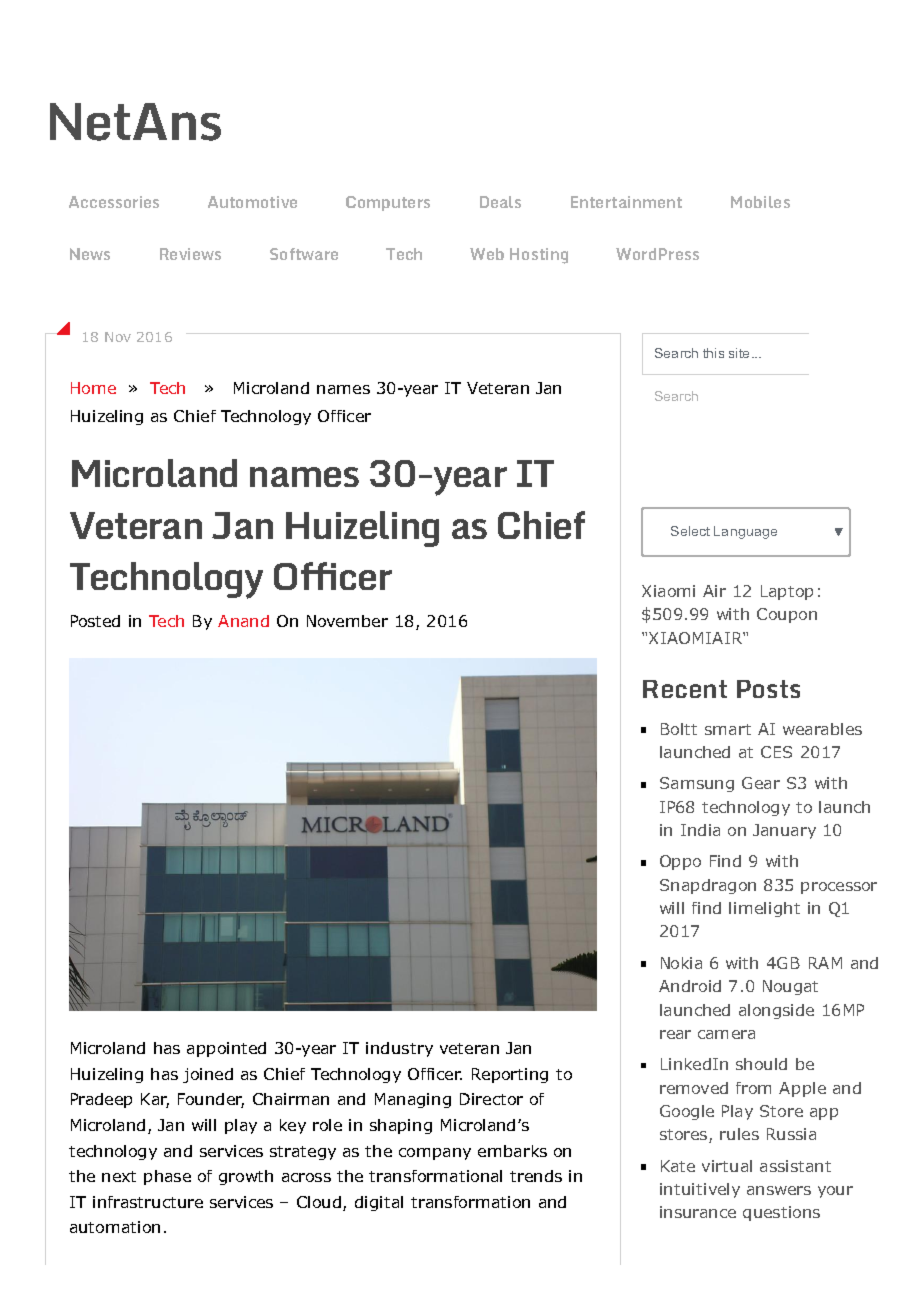 Image resolution: width=924 pixels, height=1308 pixels. Describe the element at coordinates (167, 1177) in the document. I see `phase` at that location.
